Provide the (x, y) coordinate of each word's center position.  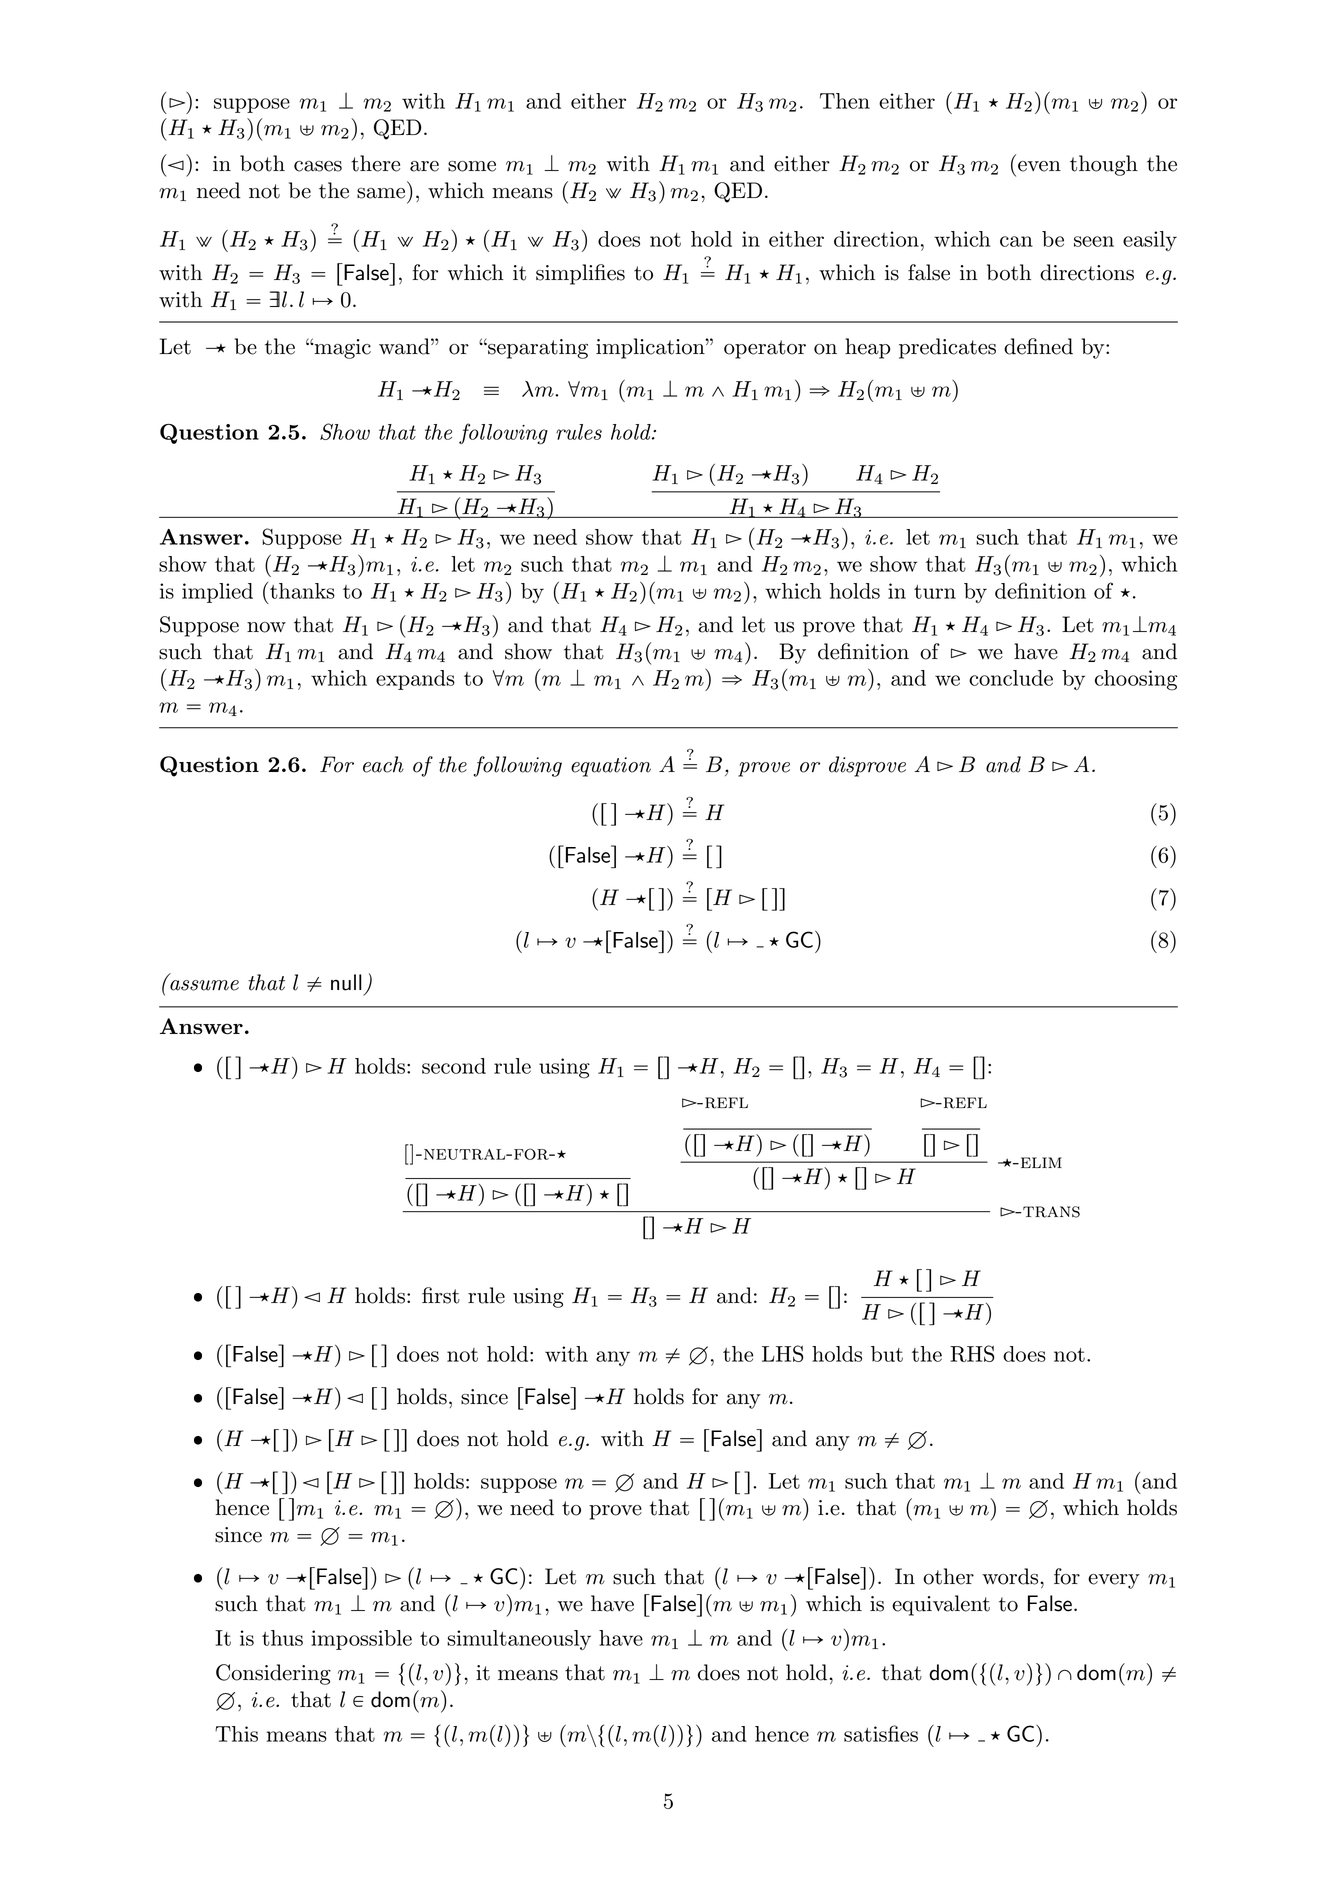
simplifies (580, 274)
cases (318, 166)
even (1039, 166)
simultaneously (519, 1640)
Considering (273, 1674)
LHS (783, 1353)
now (266, 627)
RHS (972, 1353)
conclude (1011, 678)
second (454, 1066)
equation (611, 767)
